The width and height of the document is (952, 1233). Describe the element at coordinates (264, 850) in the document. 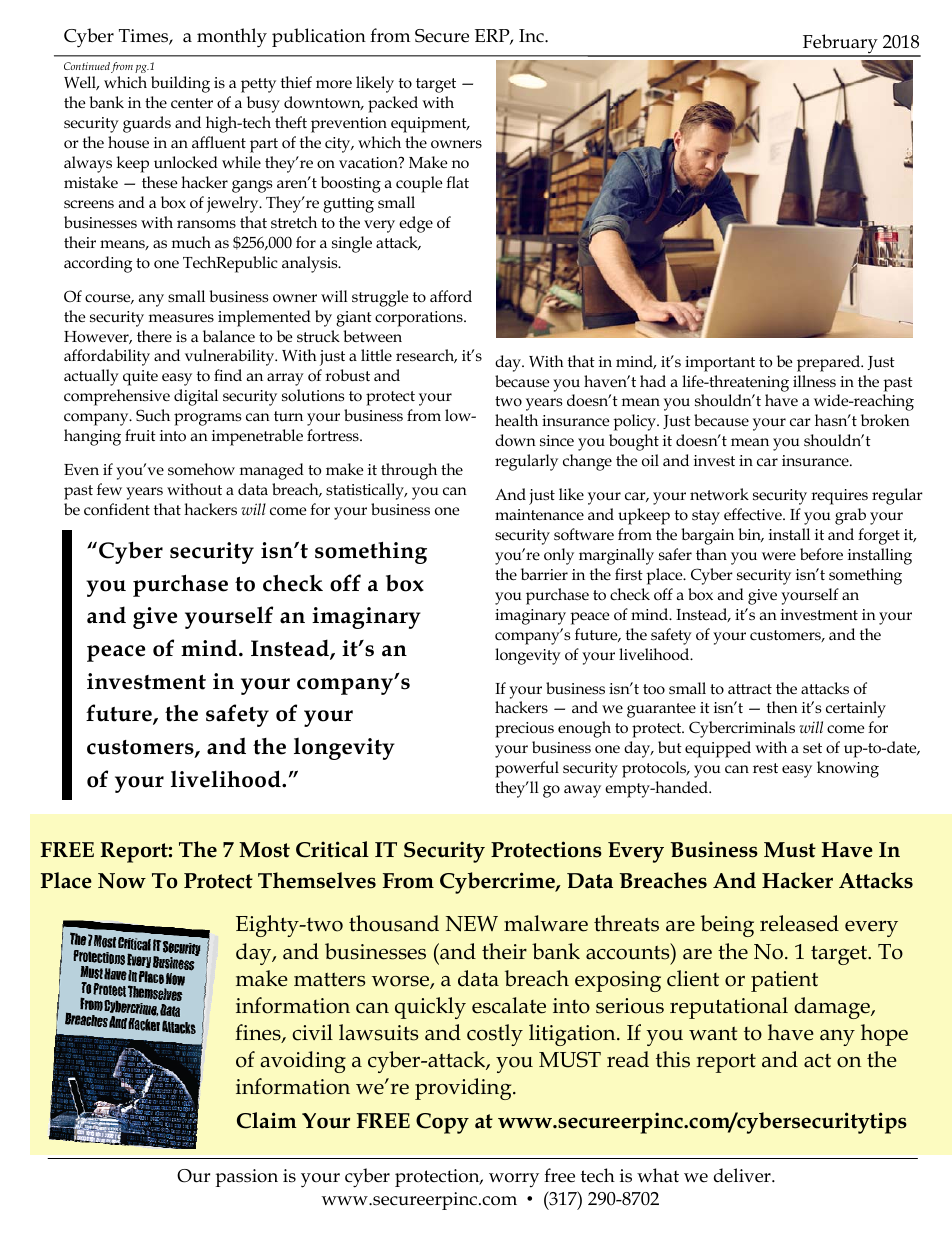

I see `Most` at that location.
